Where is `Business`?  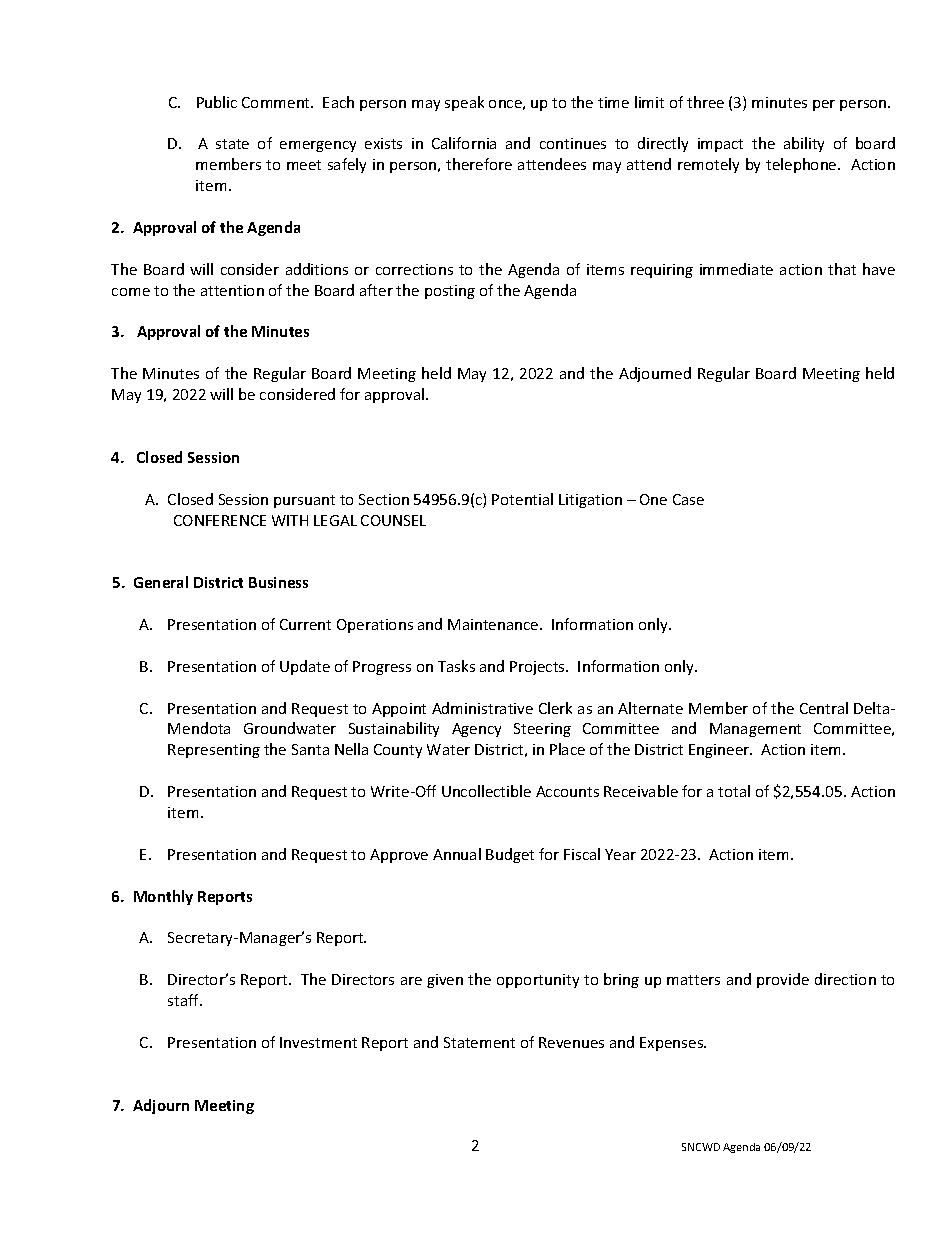
Business is located at coordinates (278, 582).
